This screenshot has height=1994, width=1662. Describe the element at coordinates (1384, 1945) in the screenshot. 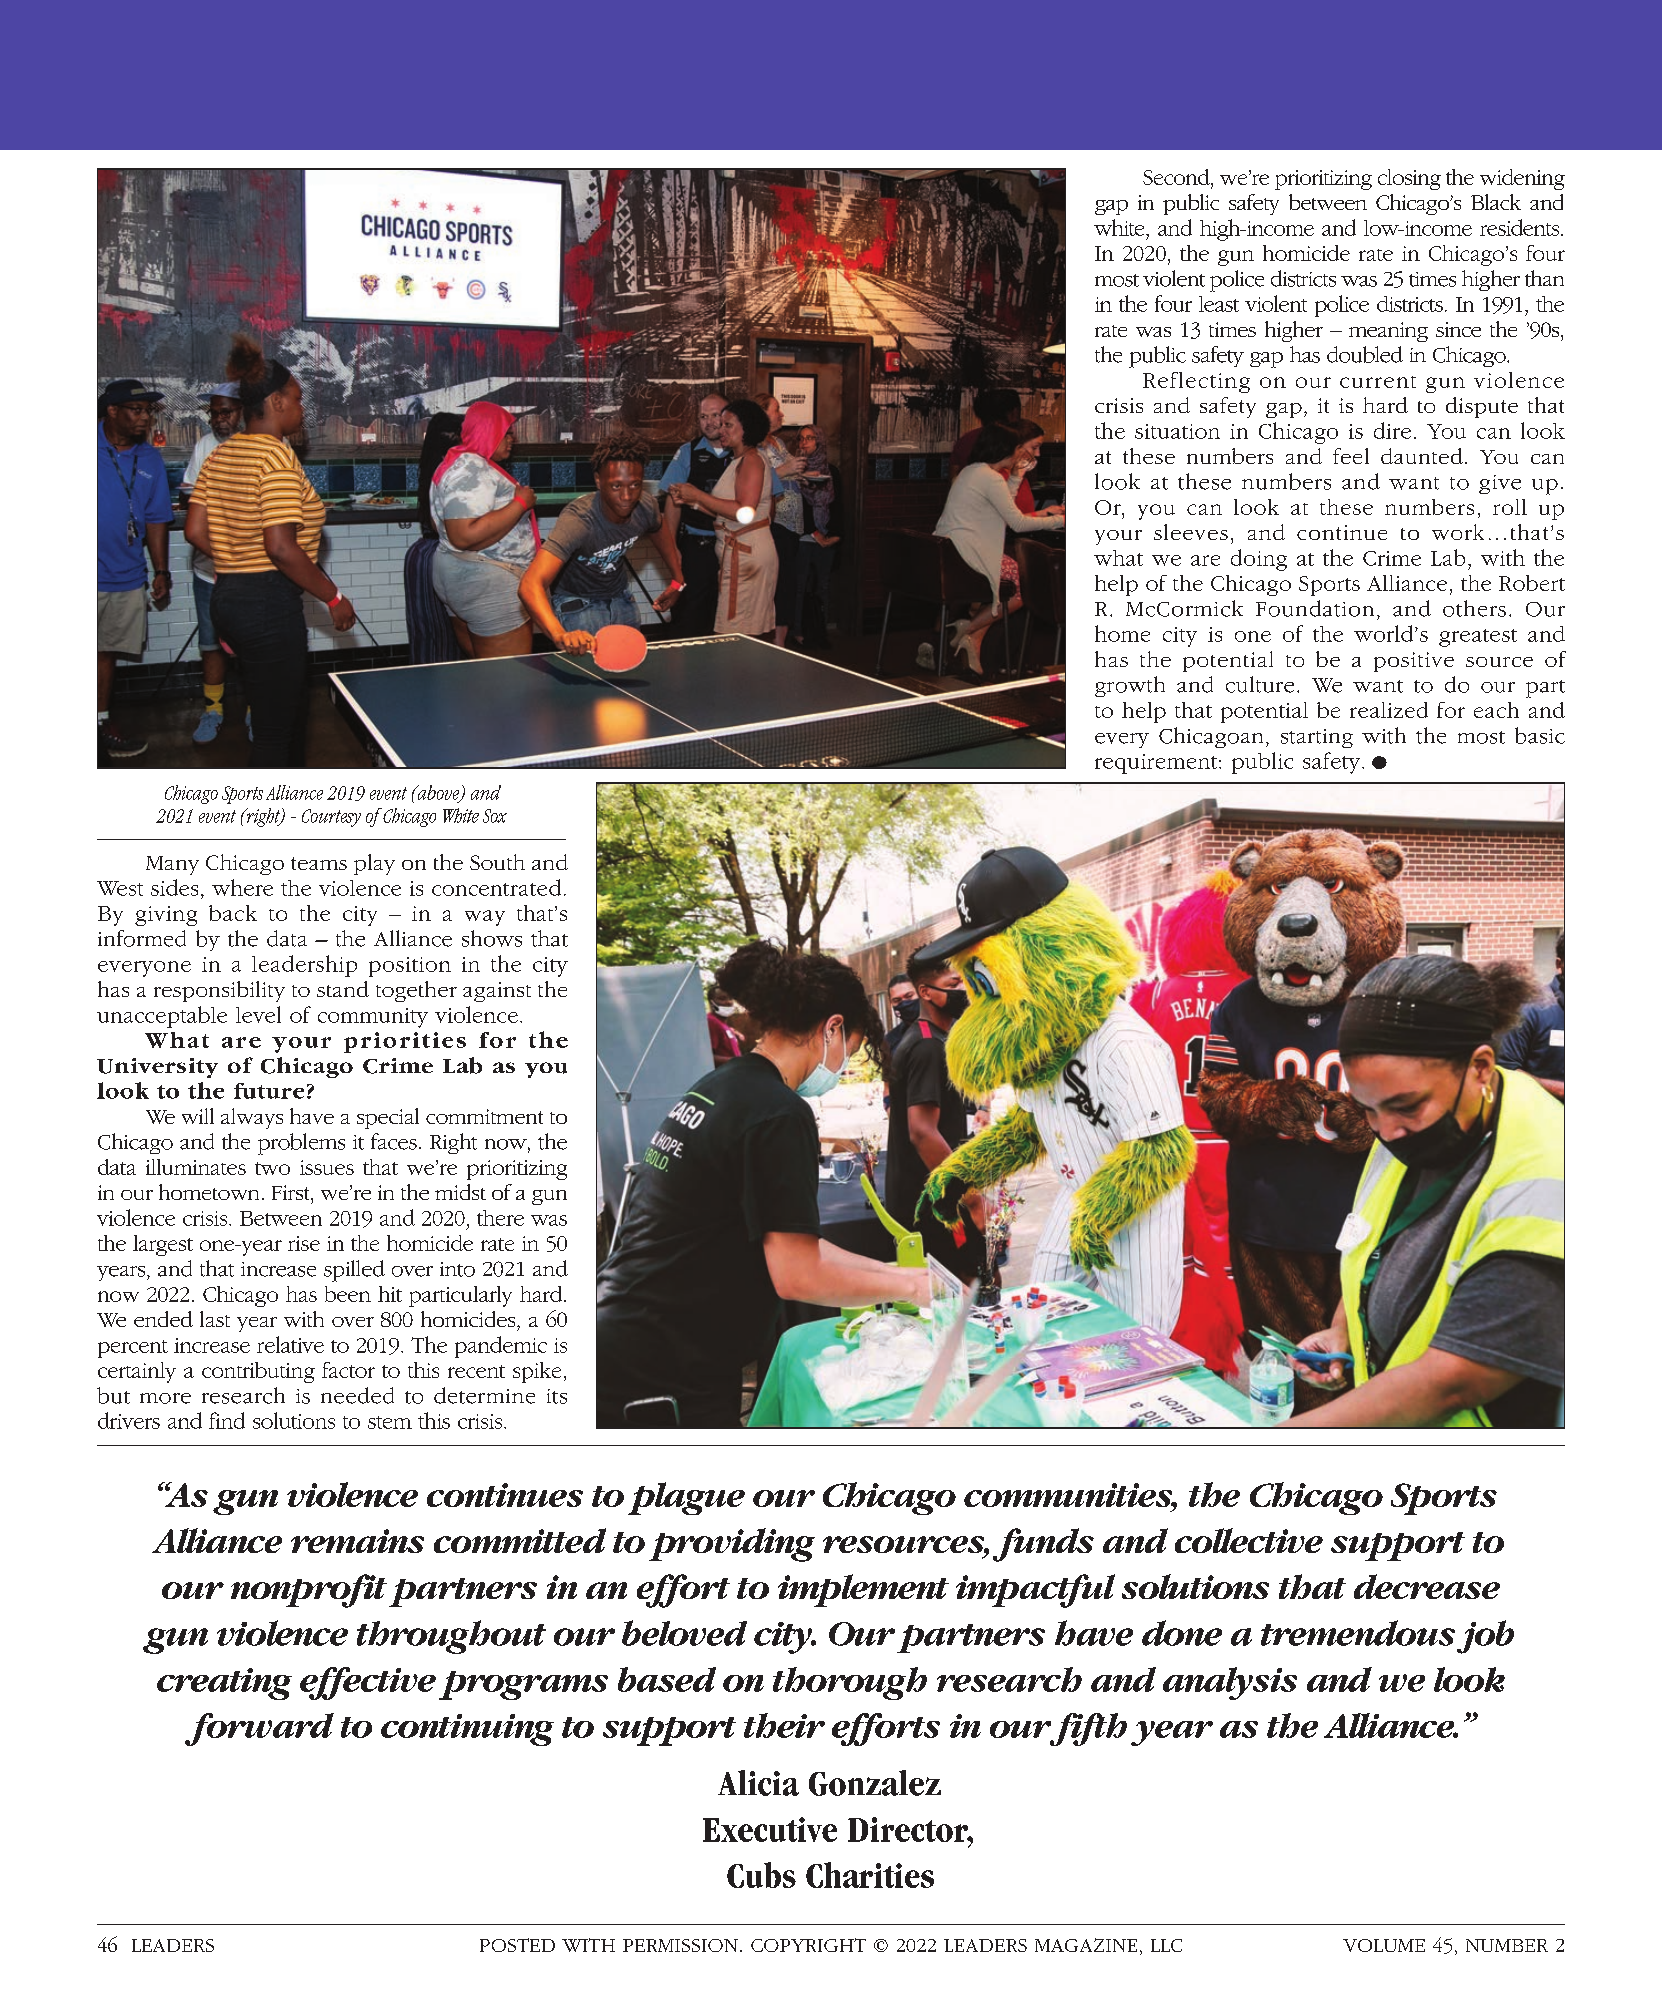

I see `VOLUME` at that location.
